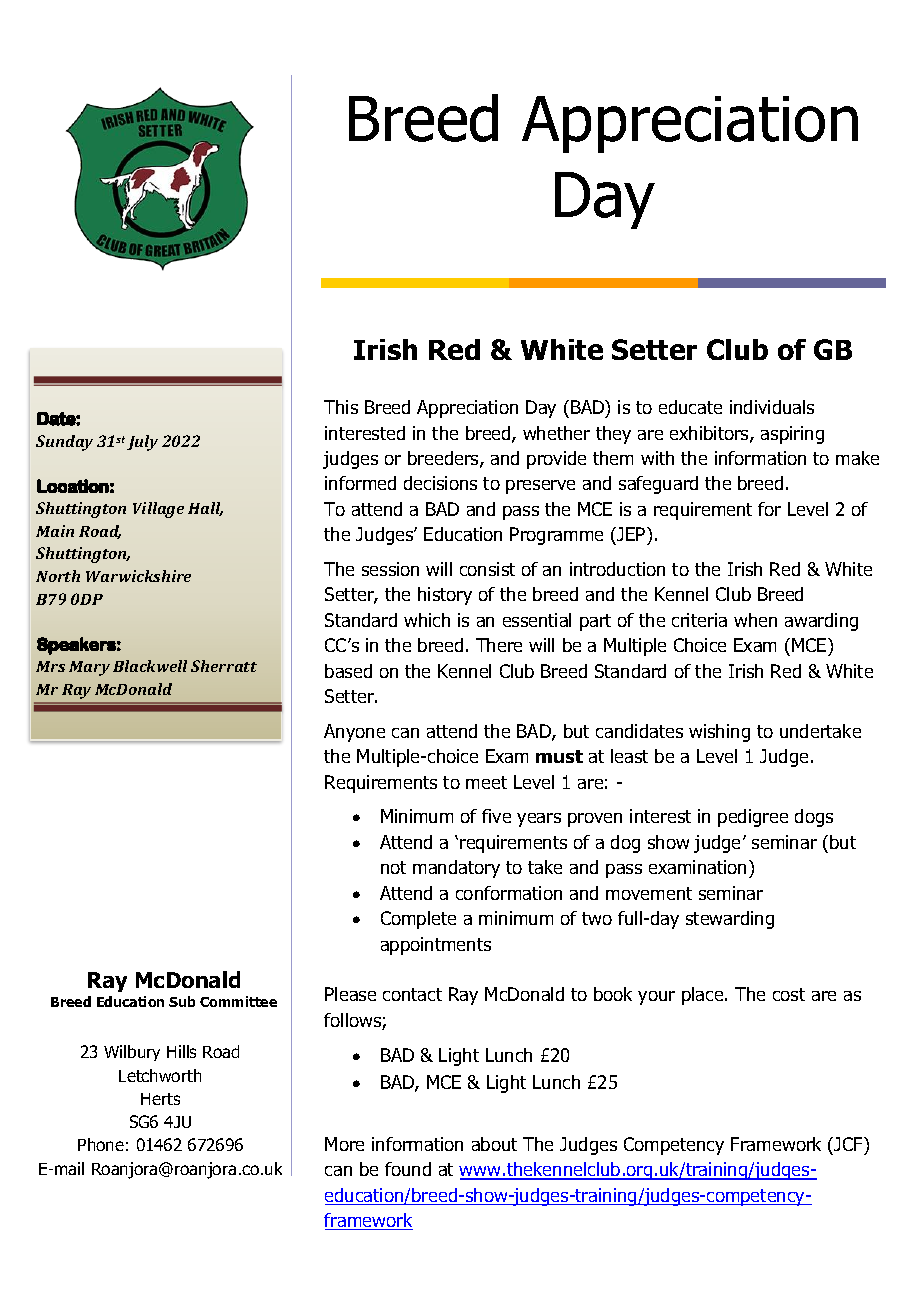 This page has height=1308, width=924. What do you see at coordinates (556, 433) in the page?
I see `whether` at bounding box center [556, 433].
